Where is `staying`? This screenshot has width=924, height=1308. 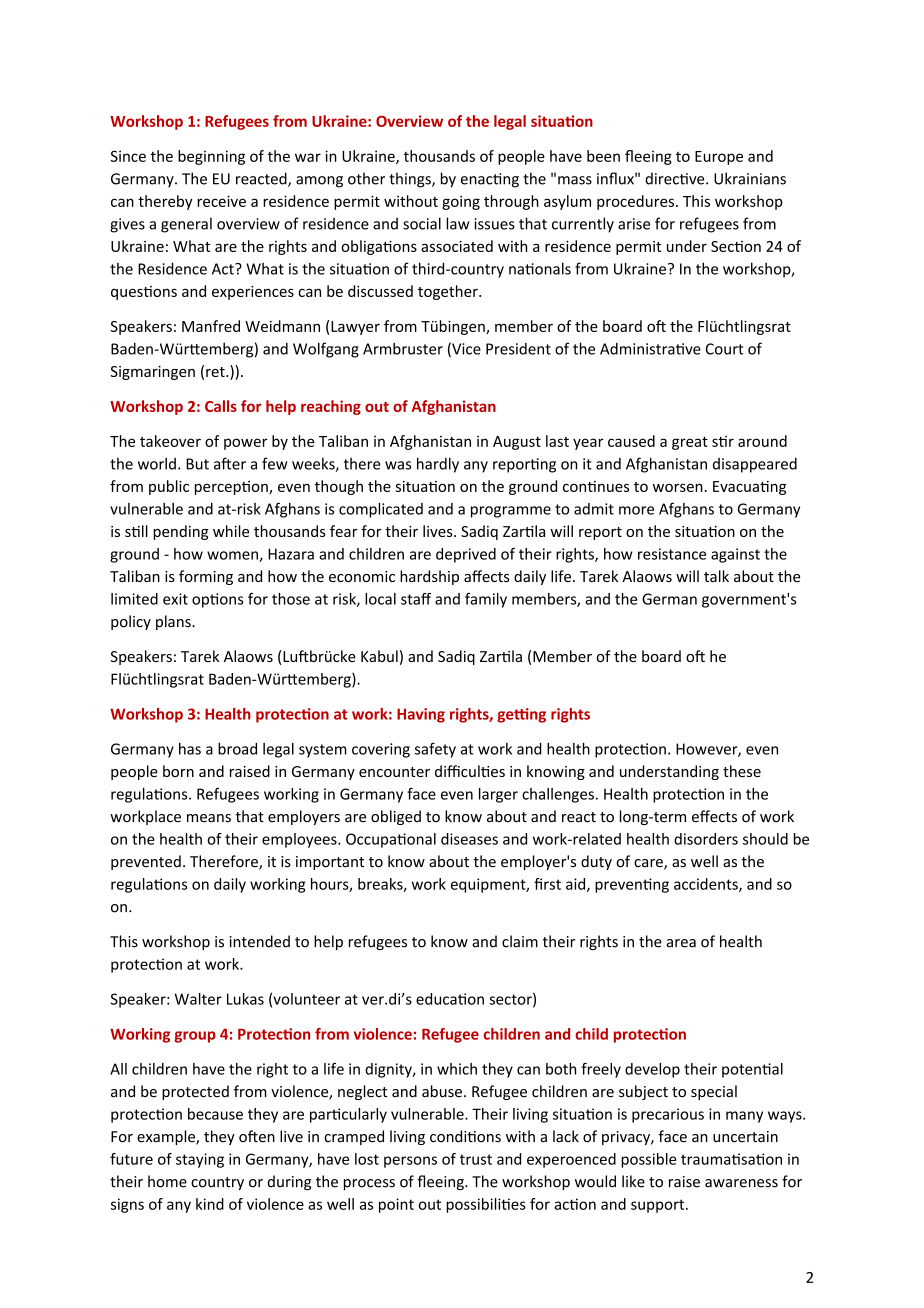
staying is located at coordinates (200, 1160).
